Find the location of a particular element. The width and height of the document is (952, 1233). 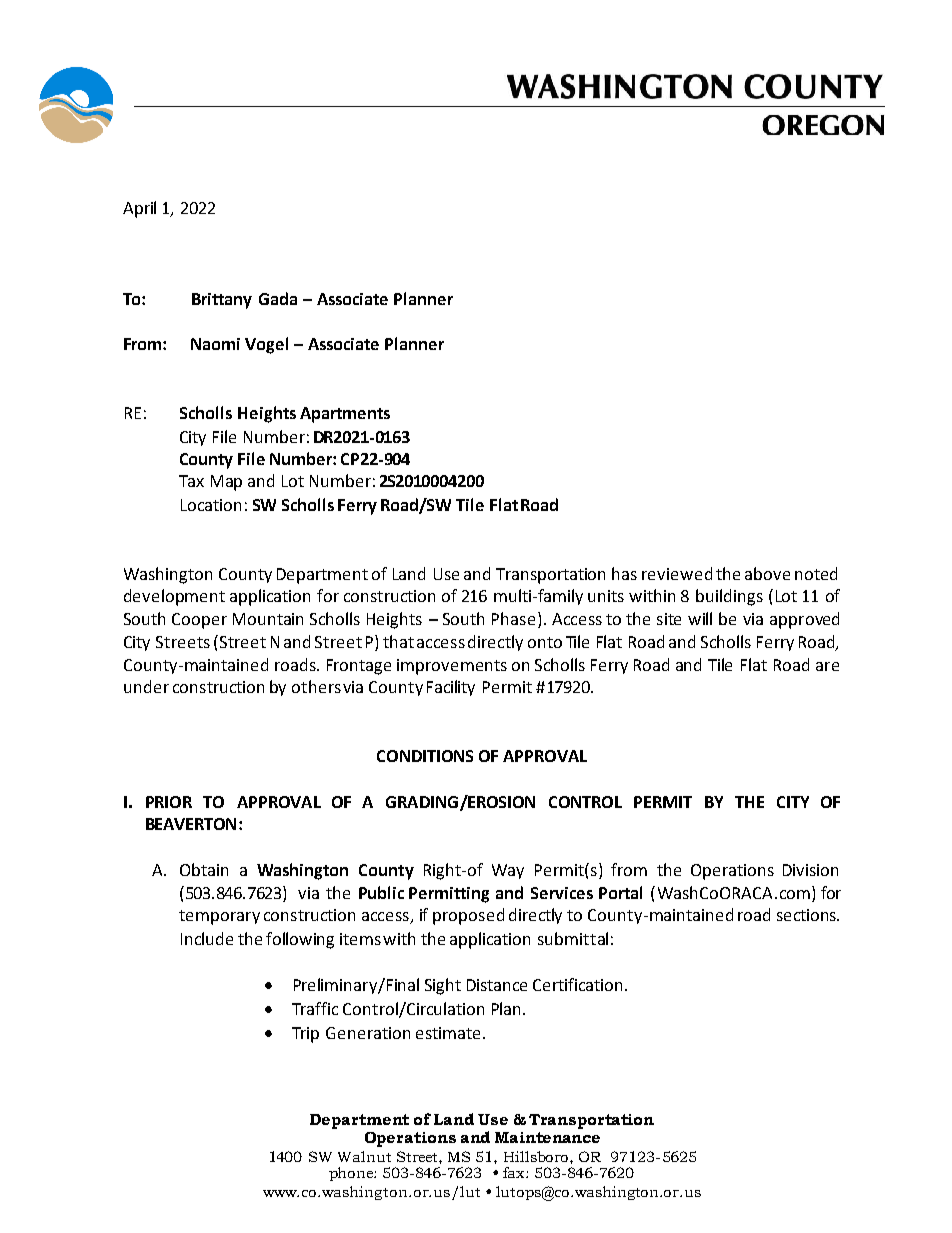

April is located at coordinates (139, 209).
